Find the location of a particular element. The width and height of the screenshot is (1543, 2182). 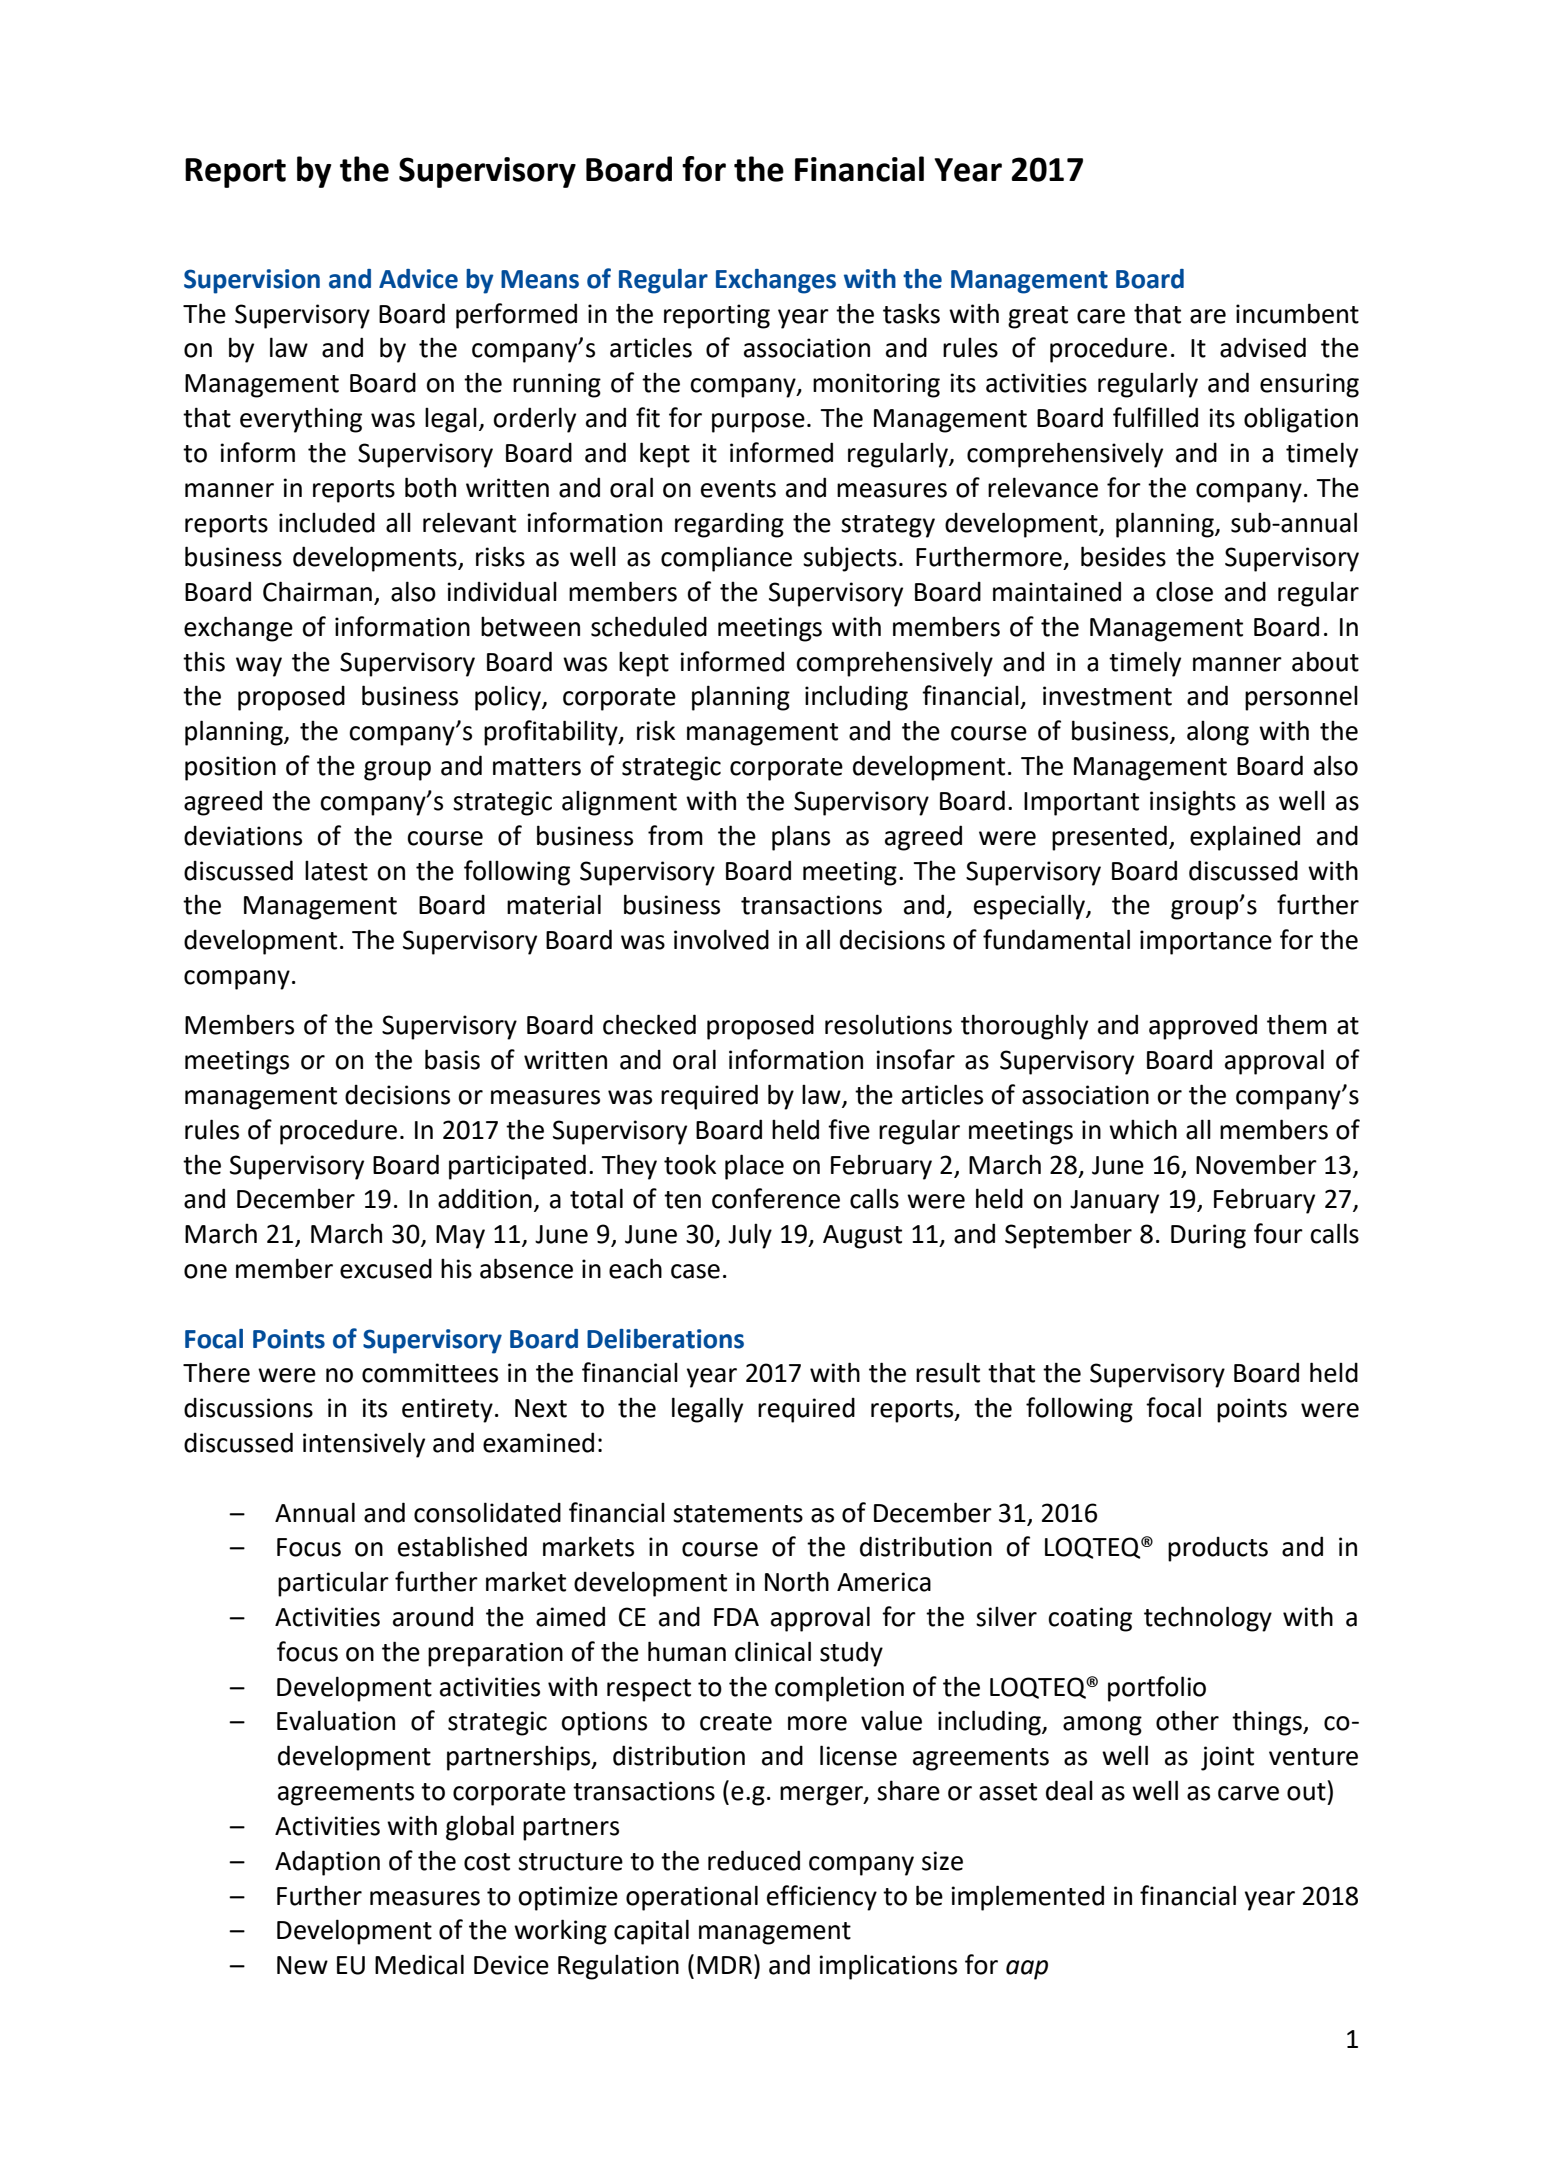

implemented is located at coordinates (1027, 1898).
